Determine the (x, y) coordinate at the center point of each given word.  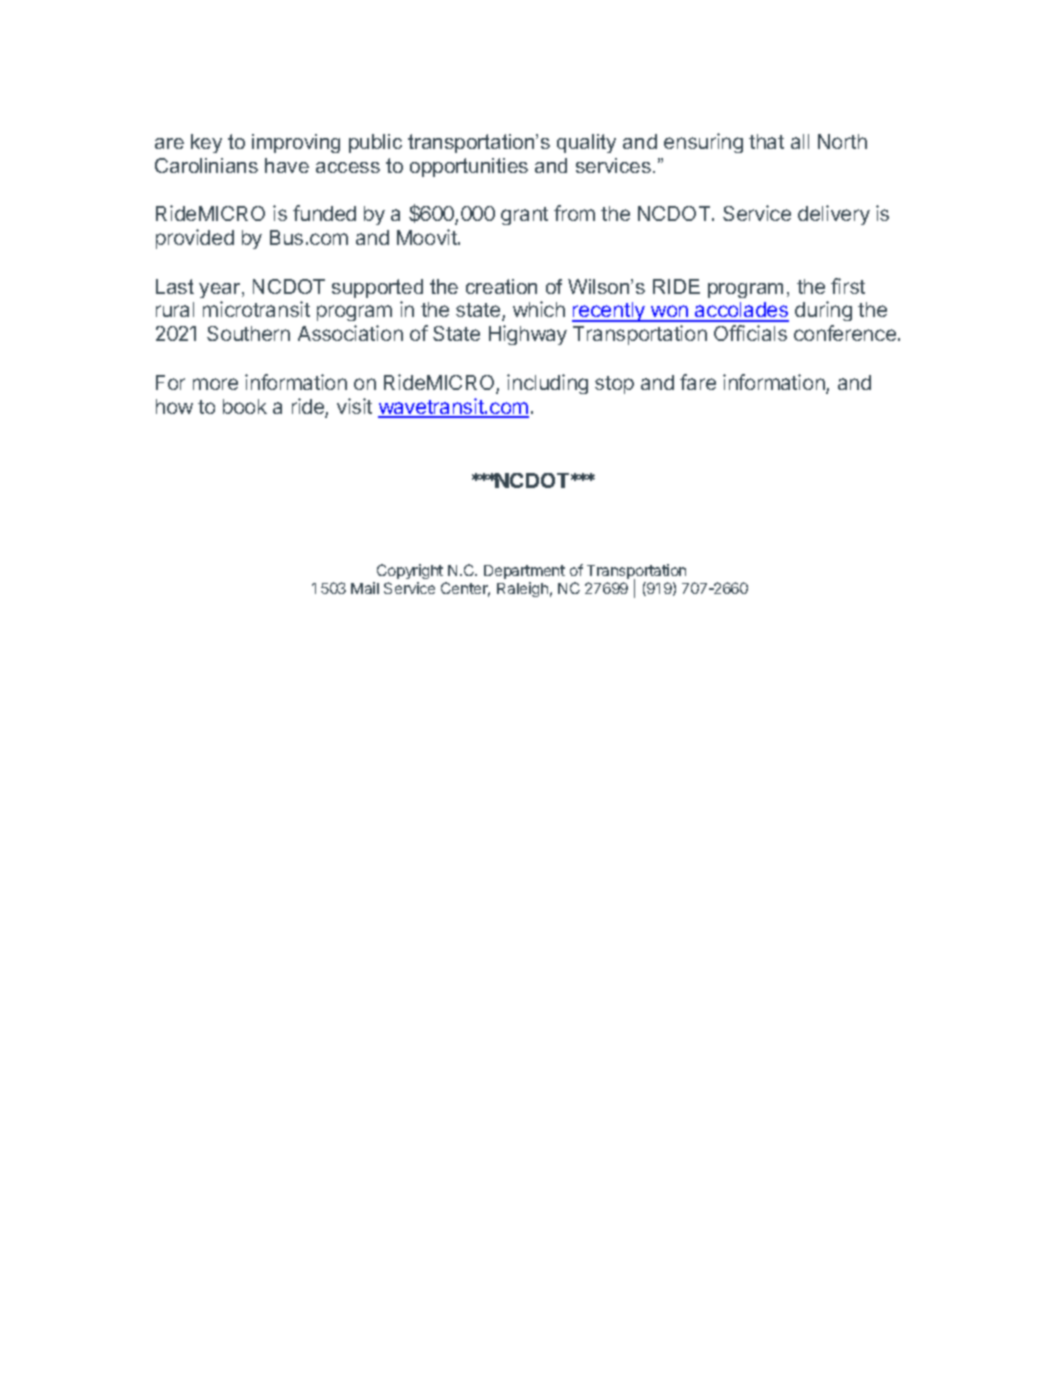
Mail (365, 588)
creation (501, 286)
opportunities (469, 167)
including (547, 384)
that (766, 141)
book (245, 406)
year (221, 290)
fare (698, 382)
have (287, 165)
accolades (741, 311)
